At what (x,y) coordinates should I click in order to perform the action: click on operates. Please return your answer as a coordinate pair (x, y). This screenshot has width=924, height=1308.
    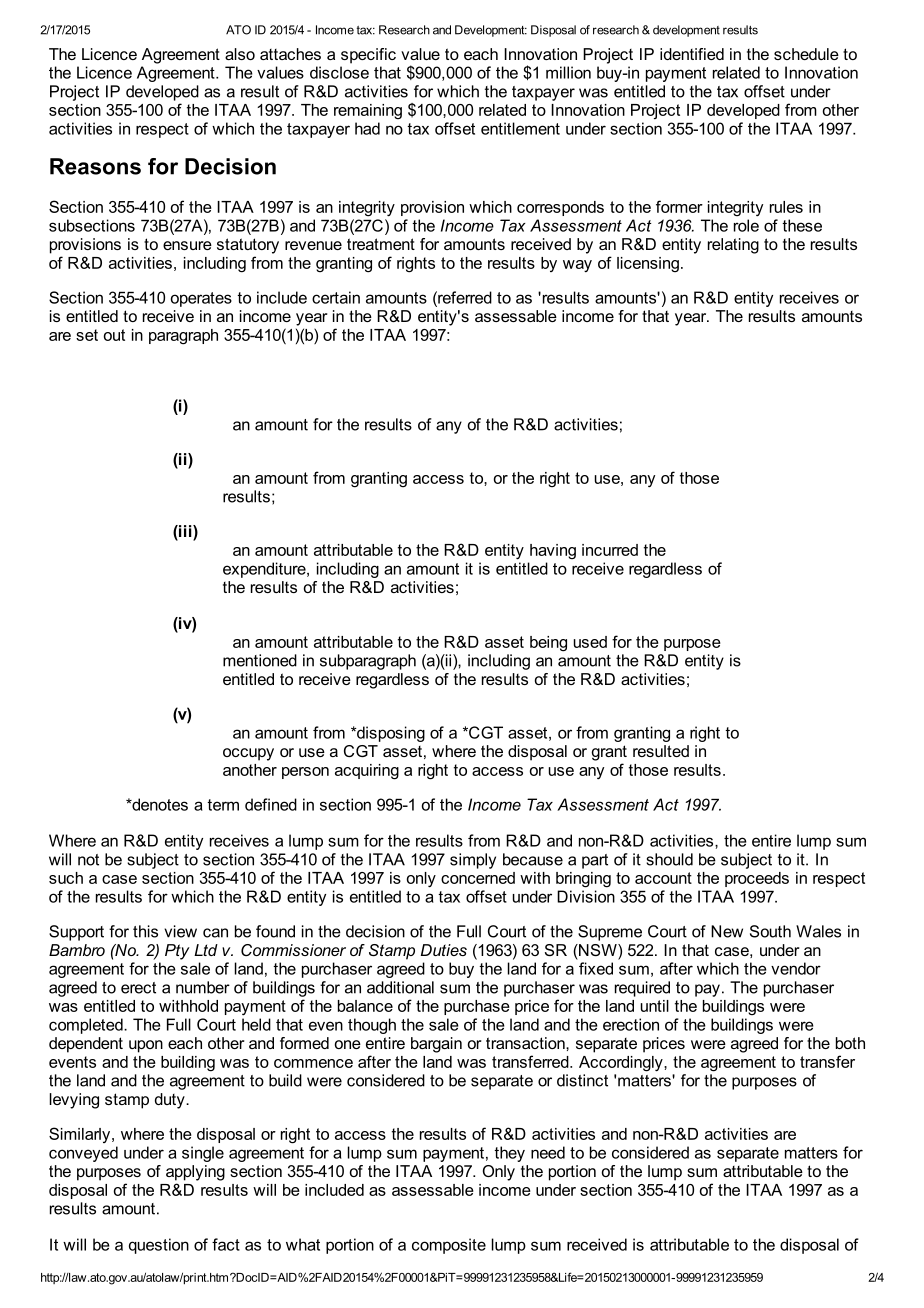
    Looking at the image, I should click on (201, 299).
